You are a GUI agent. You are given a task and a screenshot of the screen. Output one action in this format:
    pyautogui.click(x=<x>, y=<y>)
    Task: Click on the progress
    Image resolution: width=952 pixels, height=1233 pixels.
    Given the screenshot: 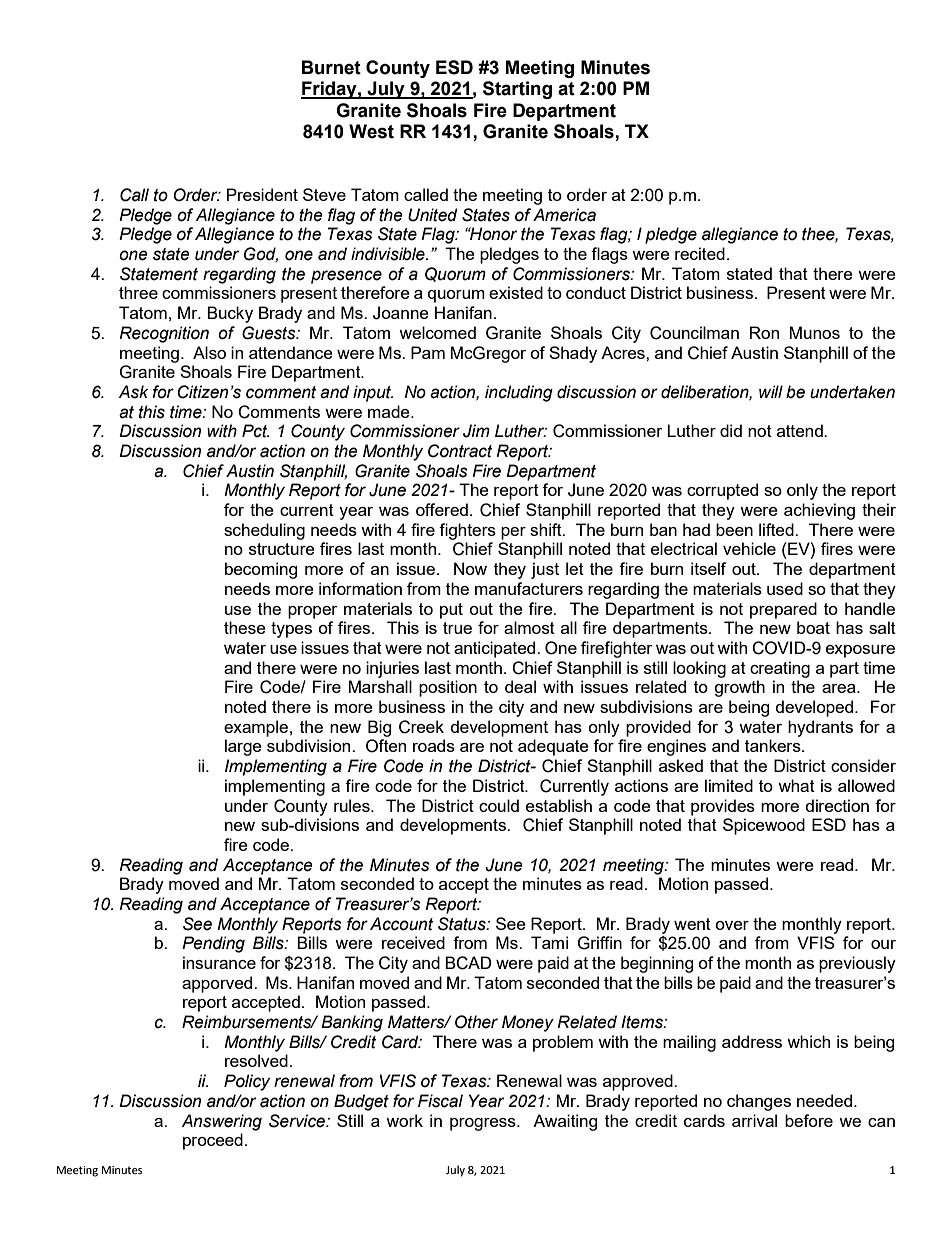 What is the action you would take?
    pyautogui.click(x=484, y=1124)
